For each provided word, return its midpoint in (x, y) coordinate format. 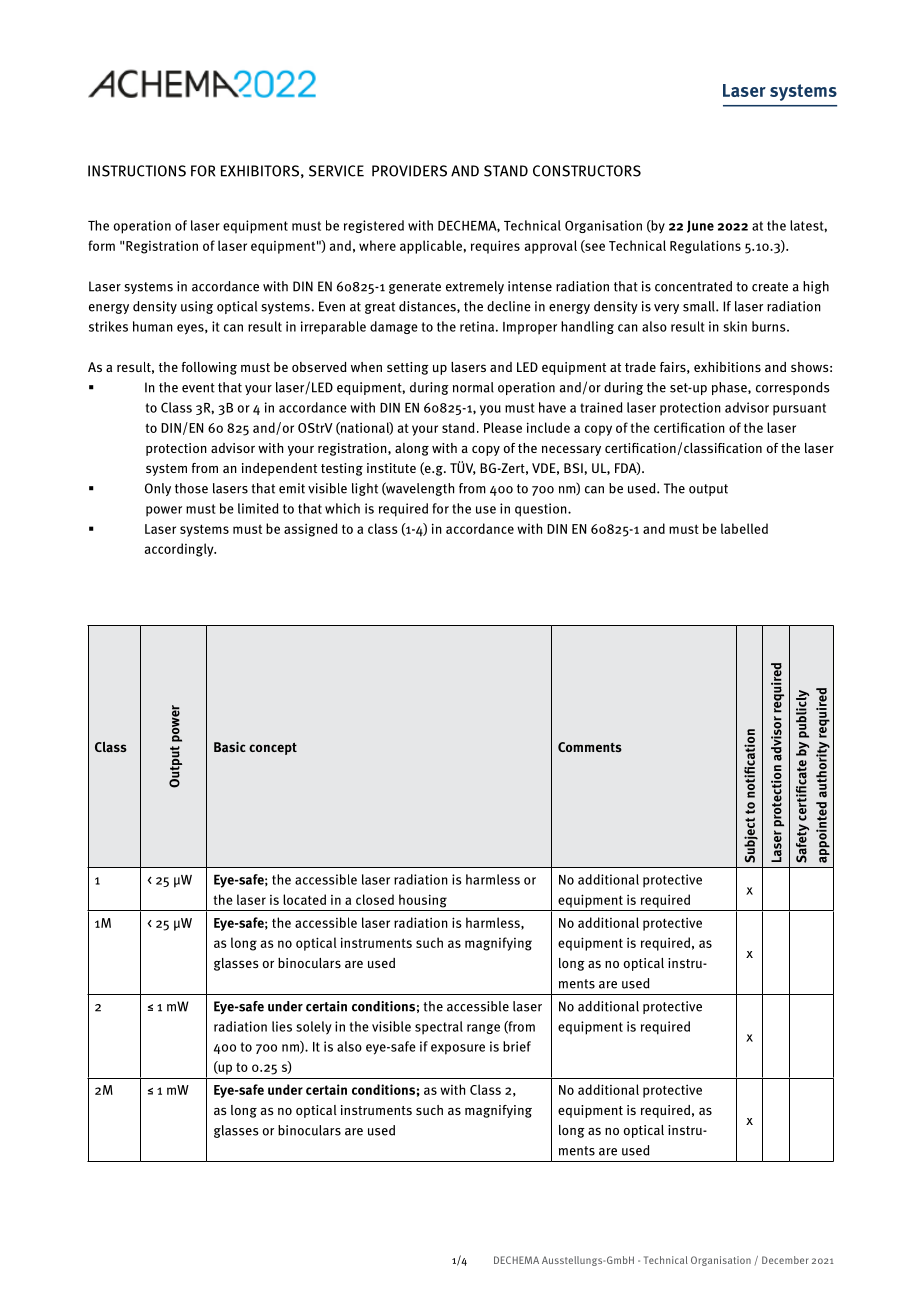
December (785, 1260)
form (101, 245)
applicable (431, 247)
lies (282, 1026)
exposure (458, 1049)
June (700, 226)
